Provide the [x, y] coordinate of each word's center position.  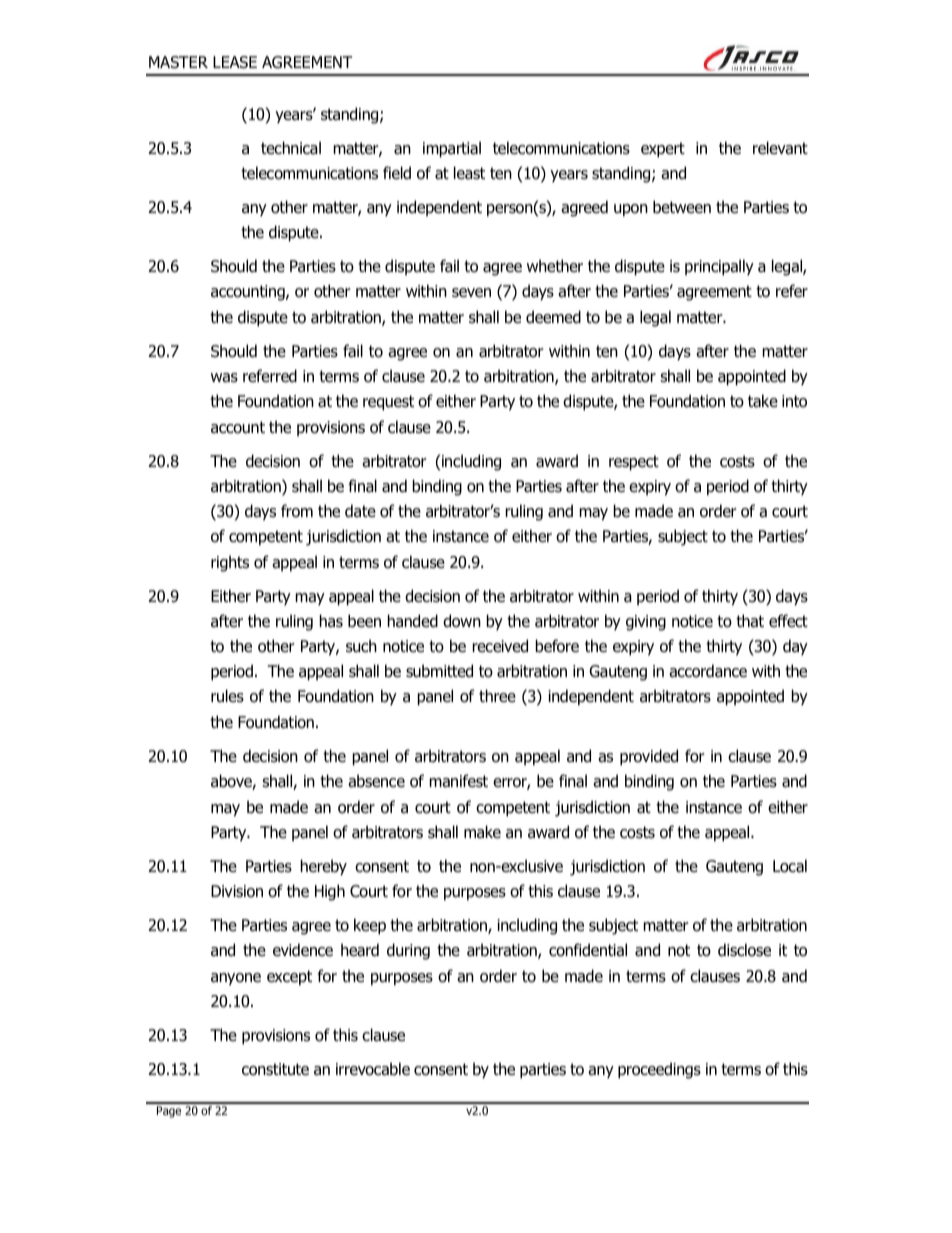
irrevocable [373, 1069]
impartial [452, 149]
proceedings [659, 1070]
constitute [275, 1069]
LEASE [235, 62]
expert [663, 150]
